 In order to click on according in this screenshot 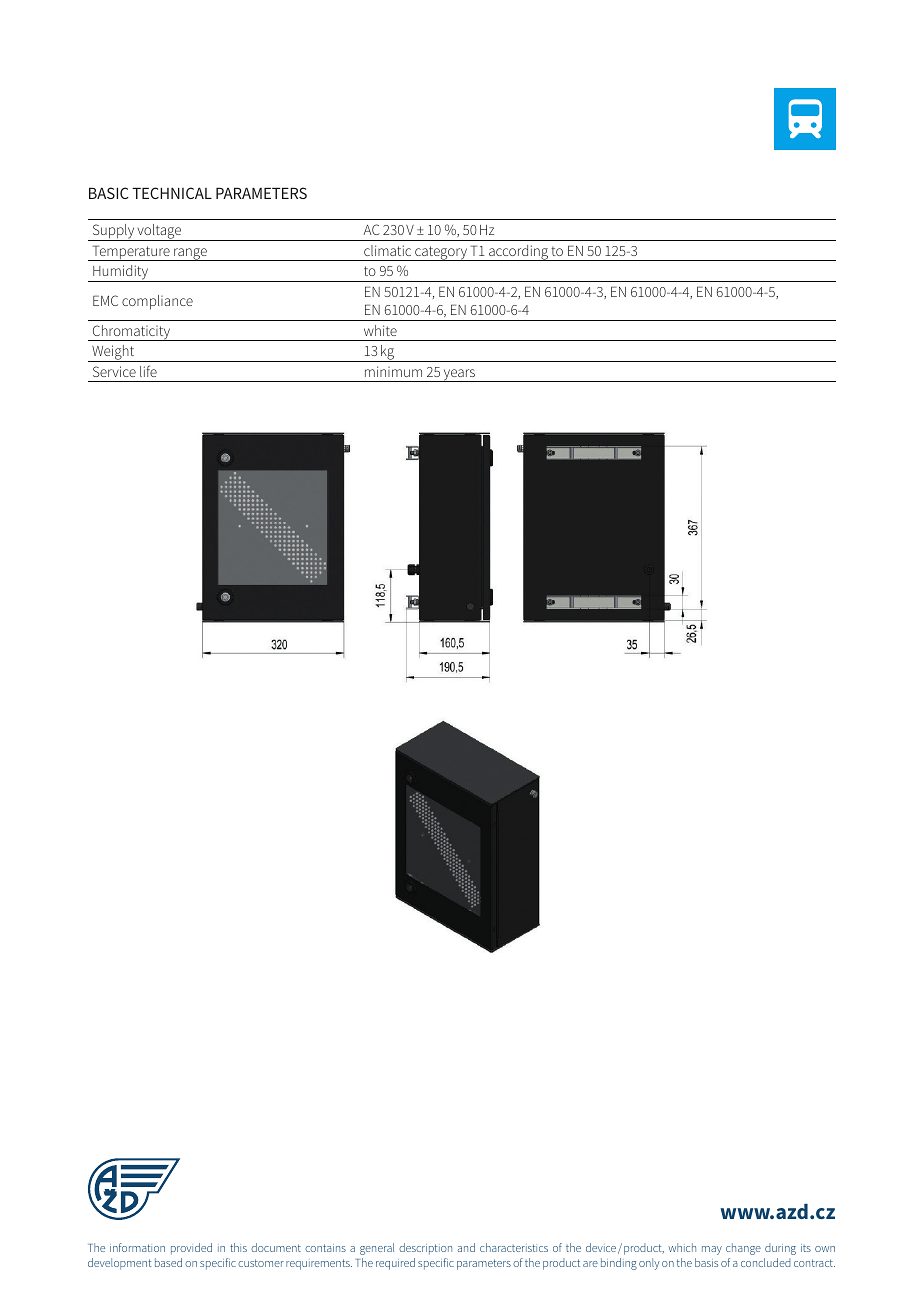, I will do `click(518, 253)`.
